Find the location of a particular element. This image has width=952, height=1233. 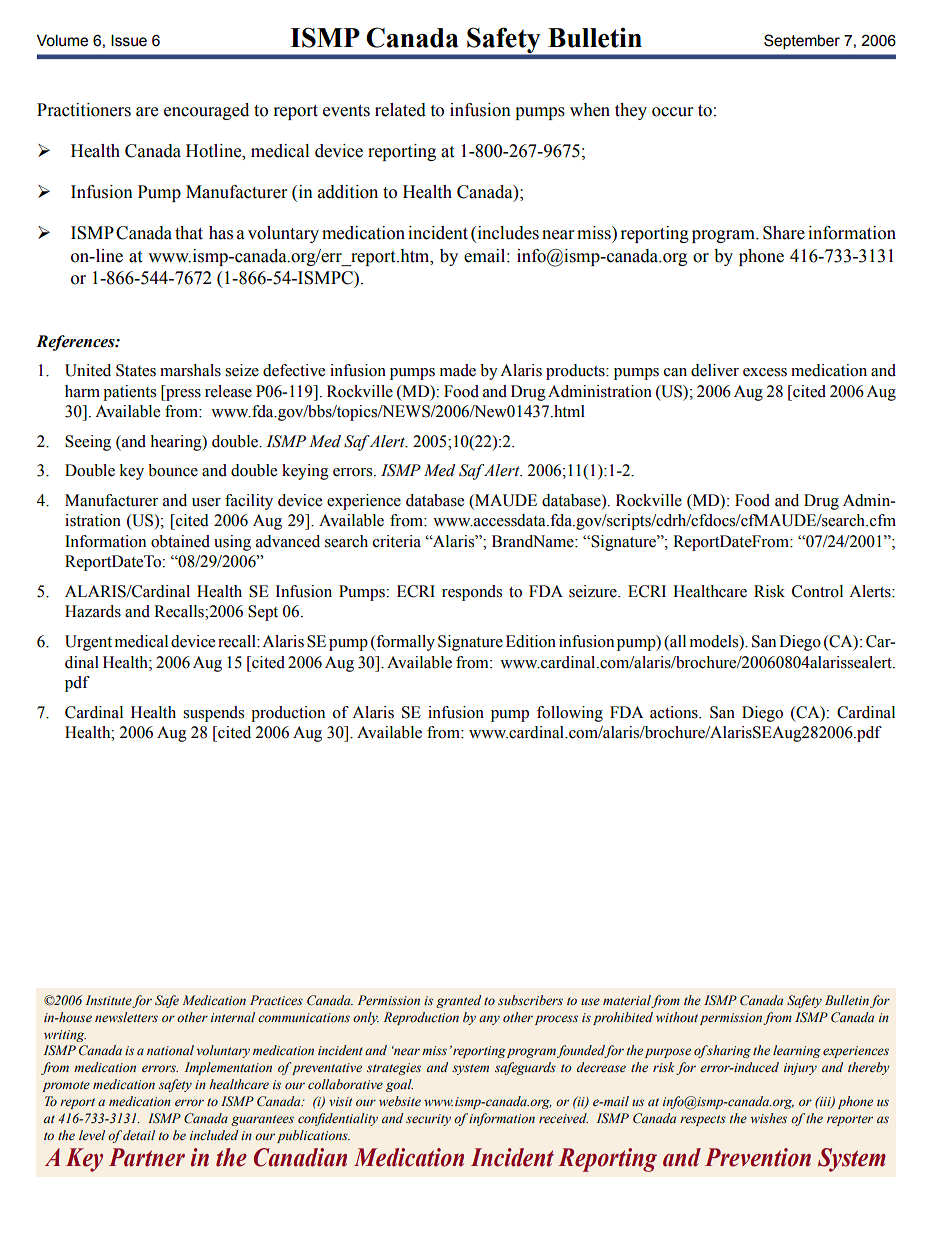

related is located at coordinates (400, 110).
